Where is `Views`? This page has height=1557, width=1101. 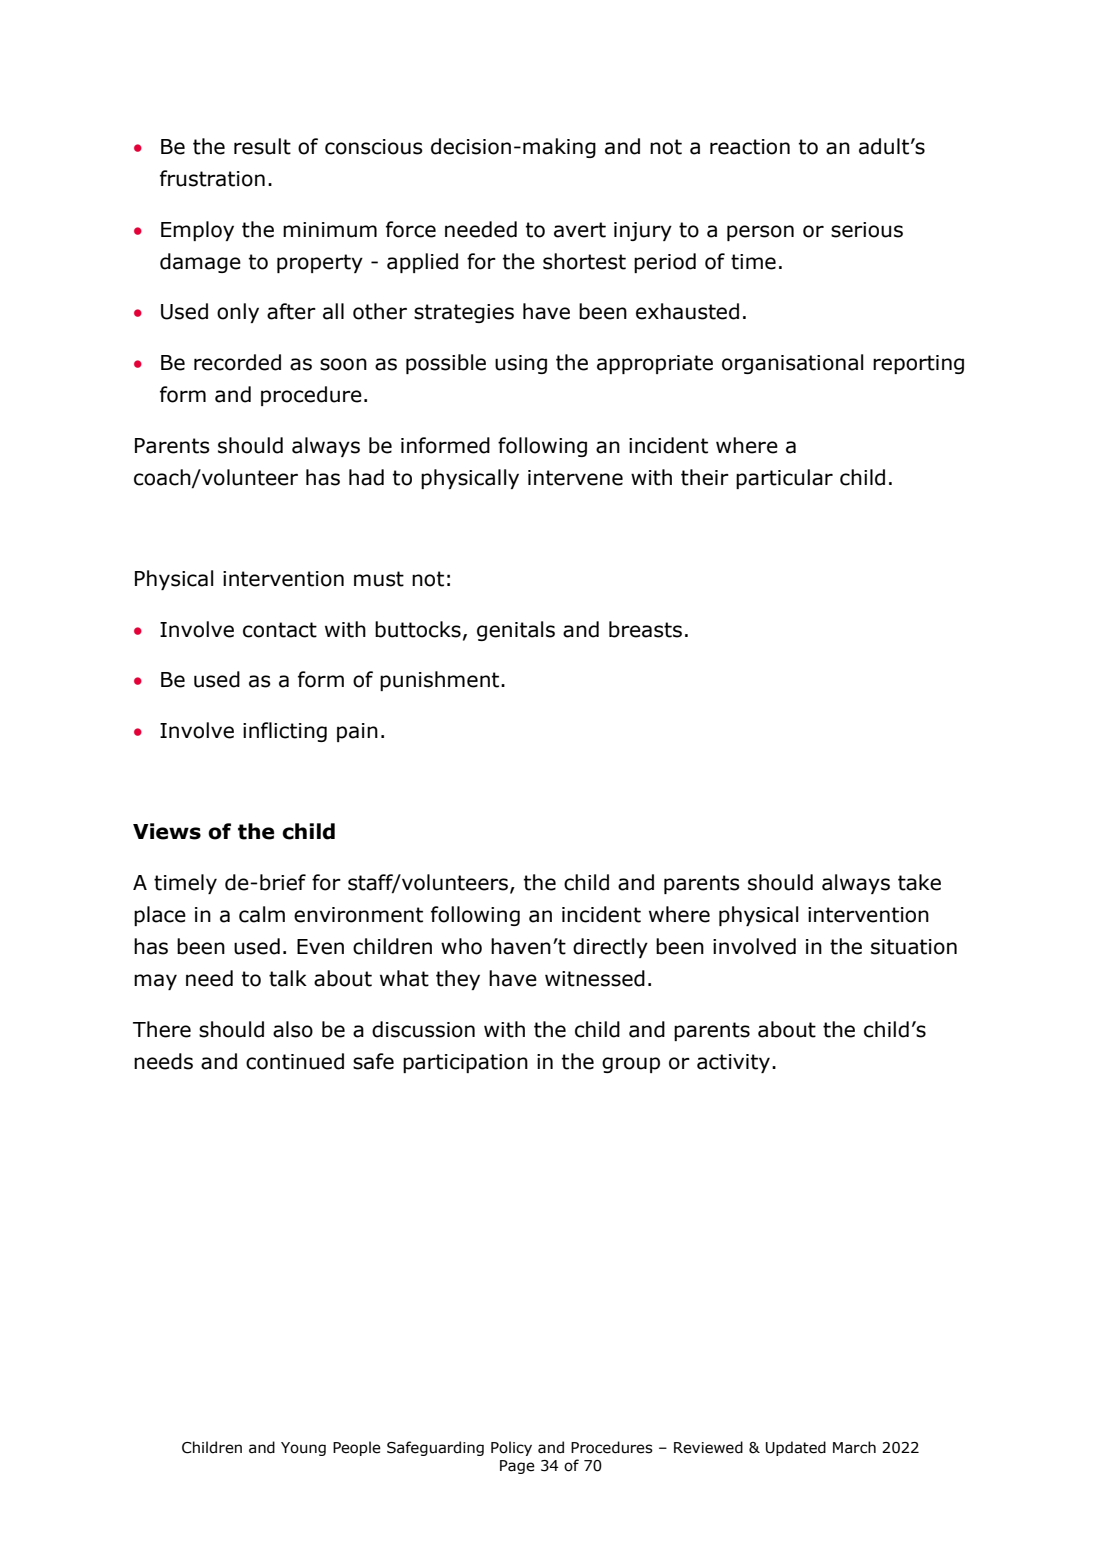 Views is located at coordinates (167, 831).
